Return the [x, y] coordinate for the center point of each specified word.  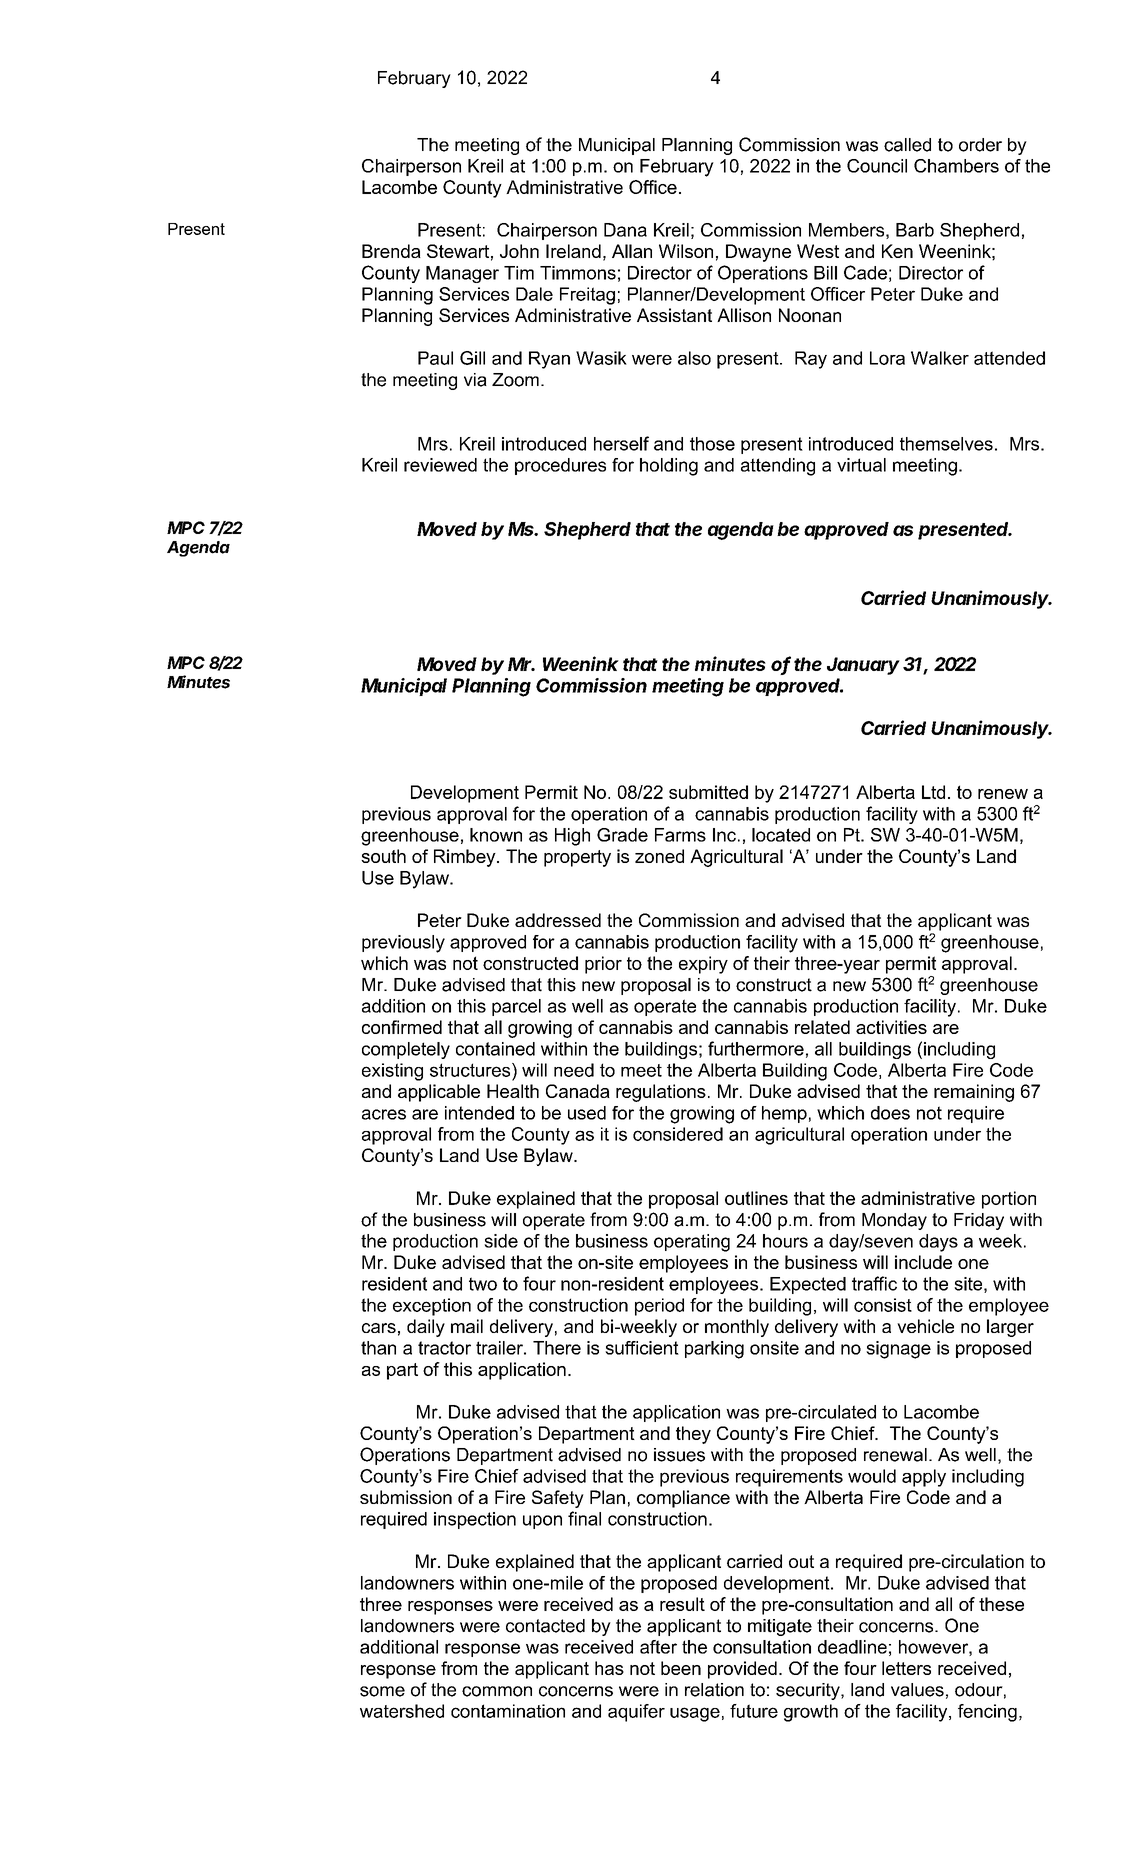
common [497, 1691]
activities [891, 1027]
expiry [703, 965]
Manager [462, 274]
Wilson [686, 251]
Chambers [956, 166]
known [496, 835]
